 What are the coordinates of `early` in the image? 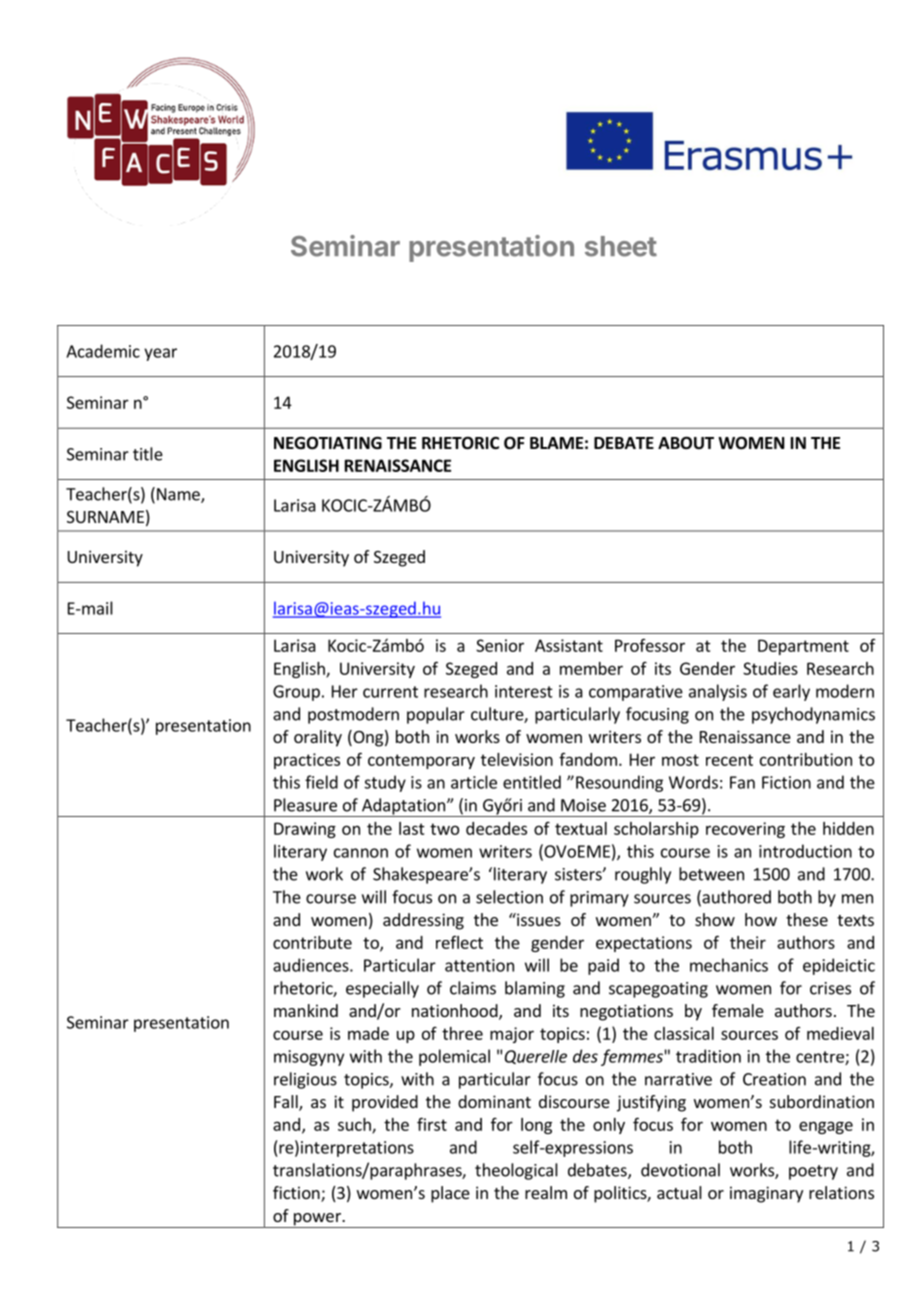 It's located at (791, 692).
